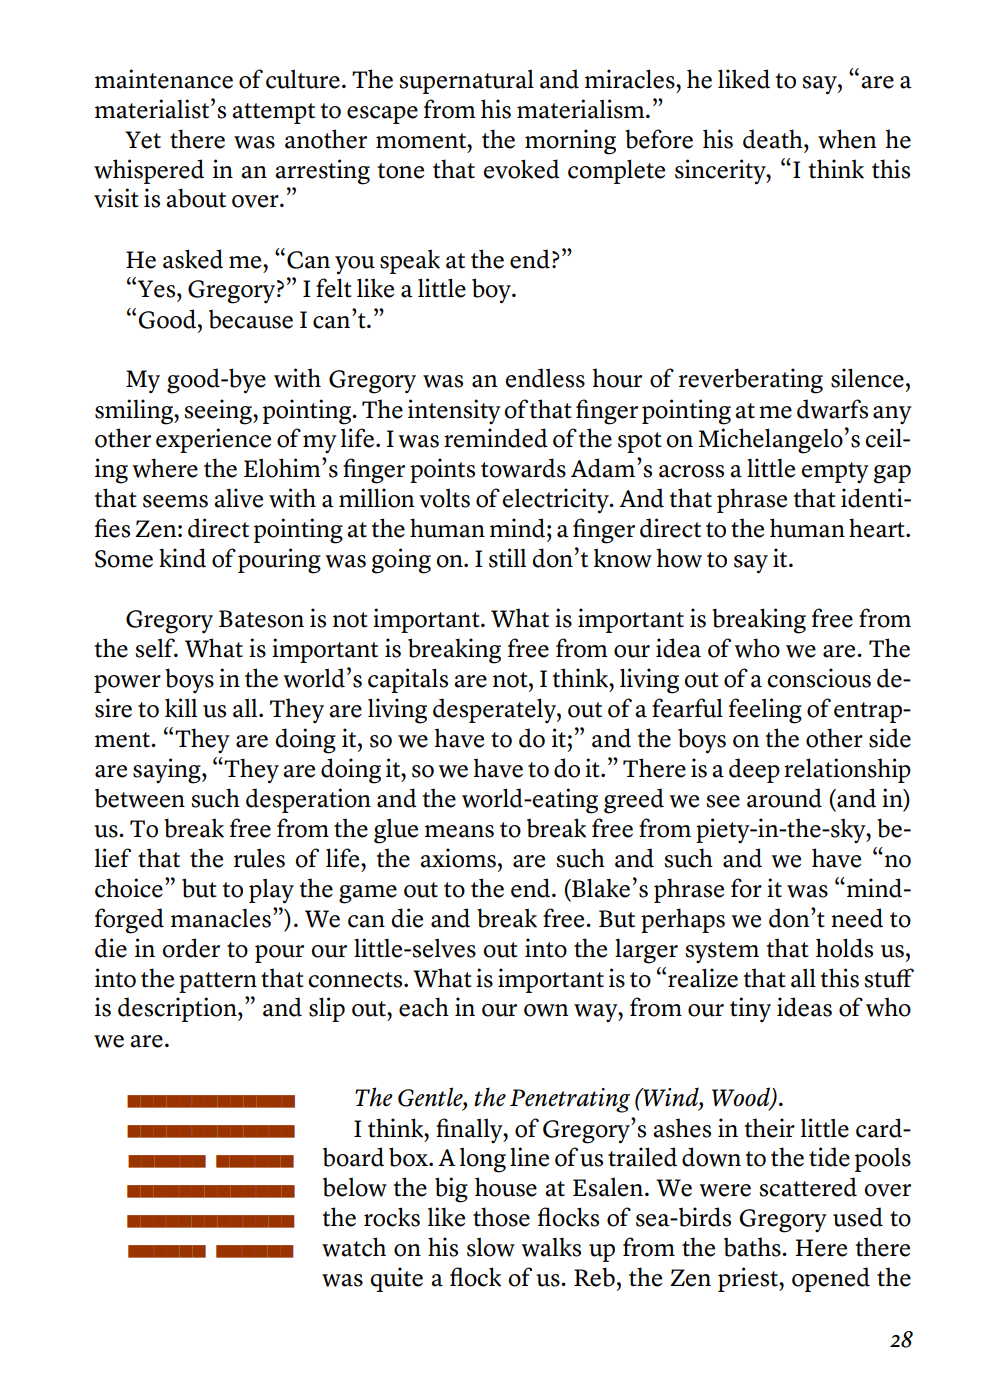  I want to click on supernatural, so click(466, 81).
